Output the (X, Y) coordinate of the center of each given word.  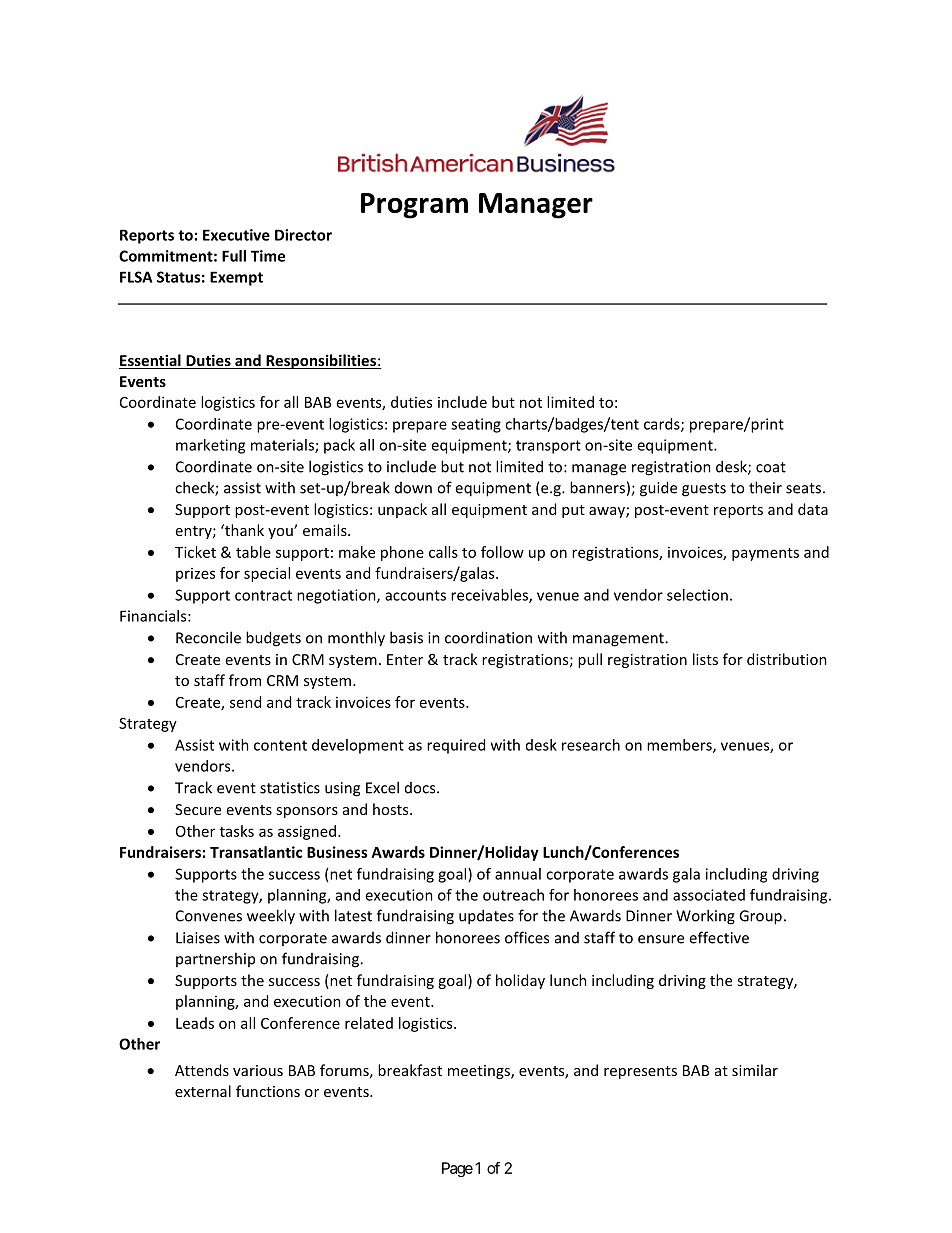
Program (414, 206)
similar (755, 1070)
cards (663, 425)
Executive (236, 235)
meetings (480, 1072)
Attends (202, 1070)
